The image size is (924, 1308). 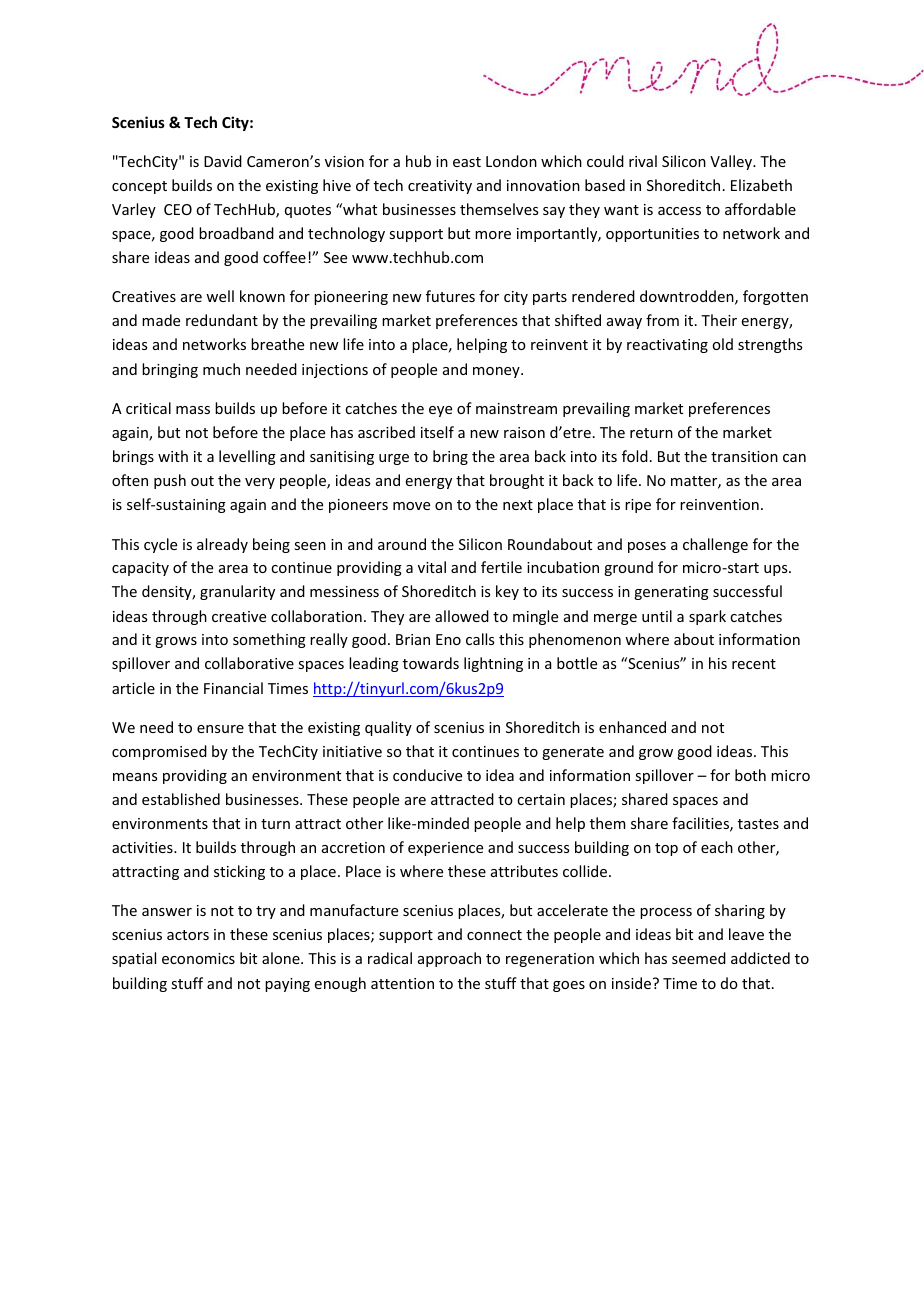 What do you see at coordinates (237, 592) in the image?
I see `granularity` at bounding box center [237, 592].
